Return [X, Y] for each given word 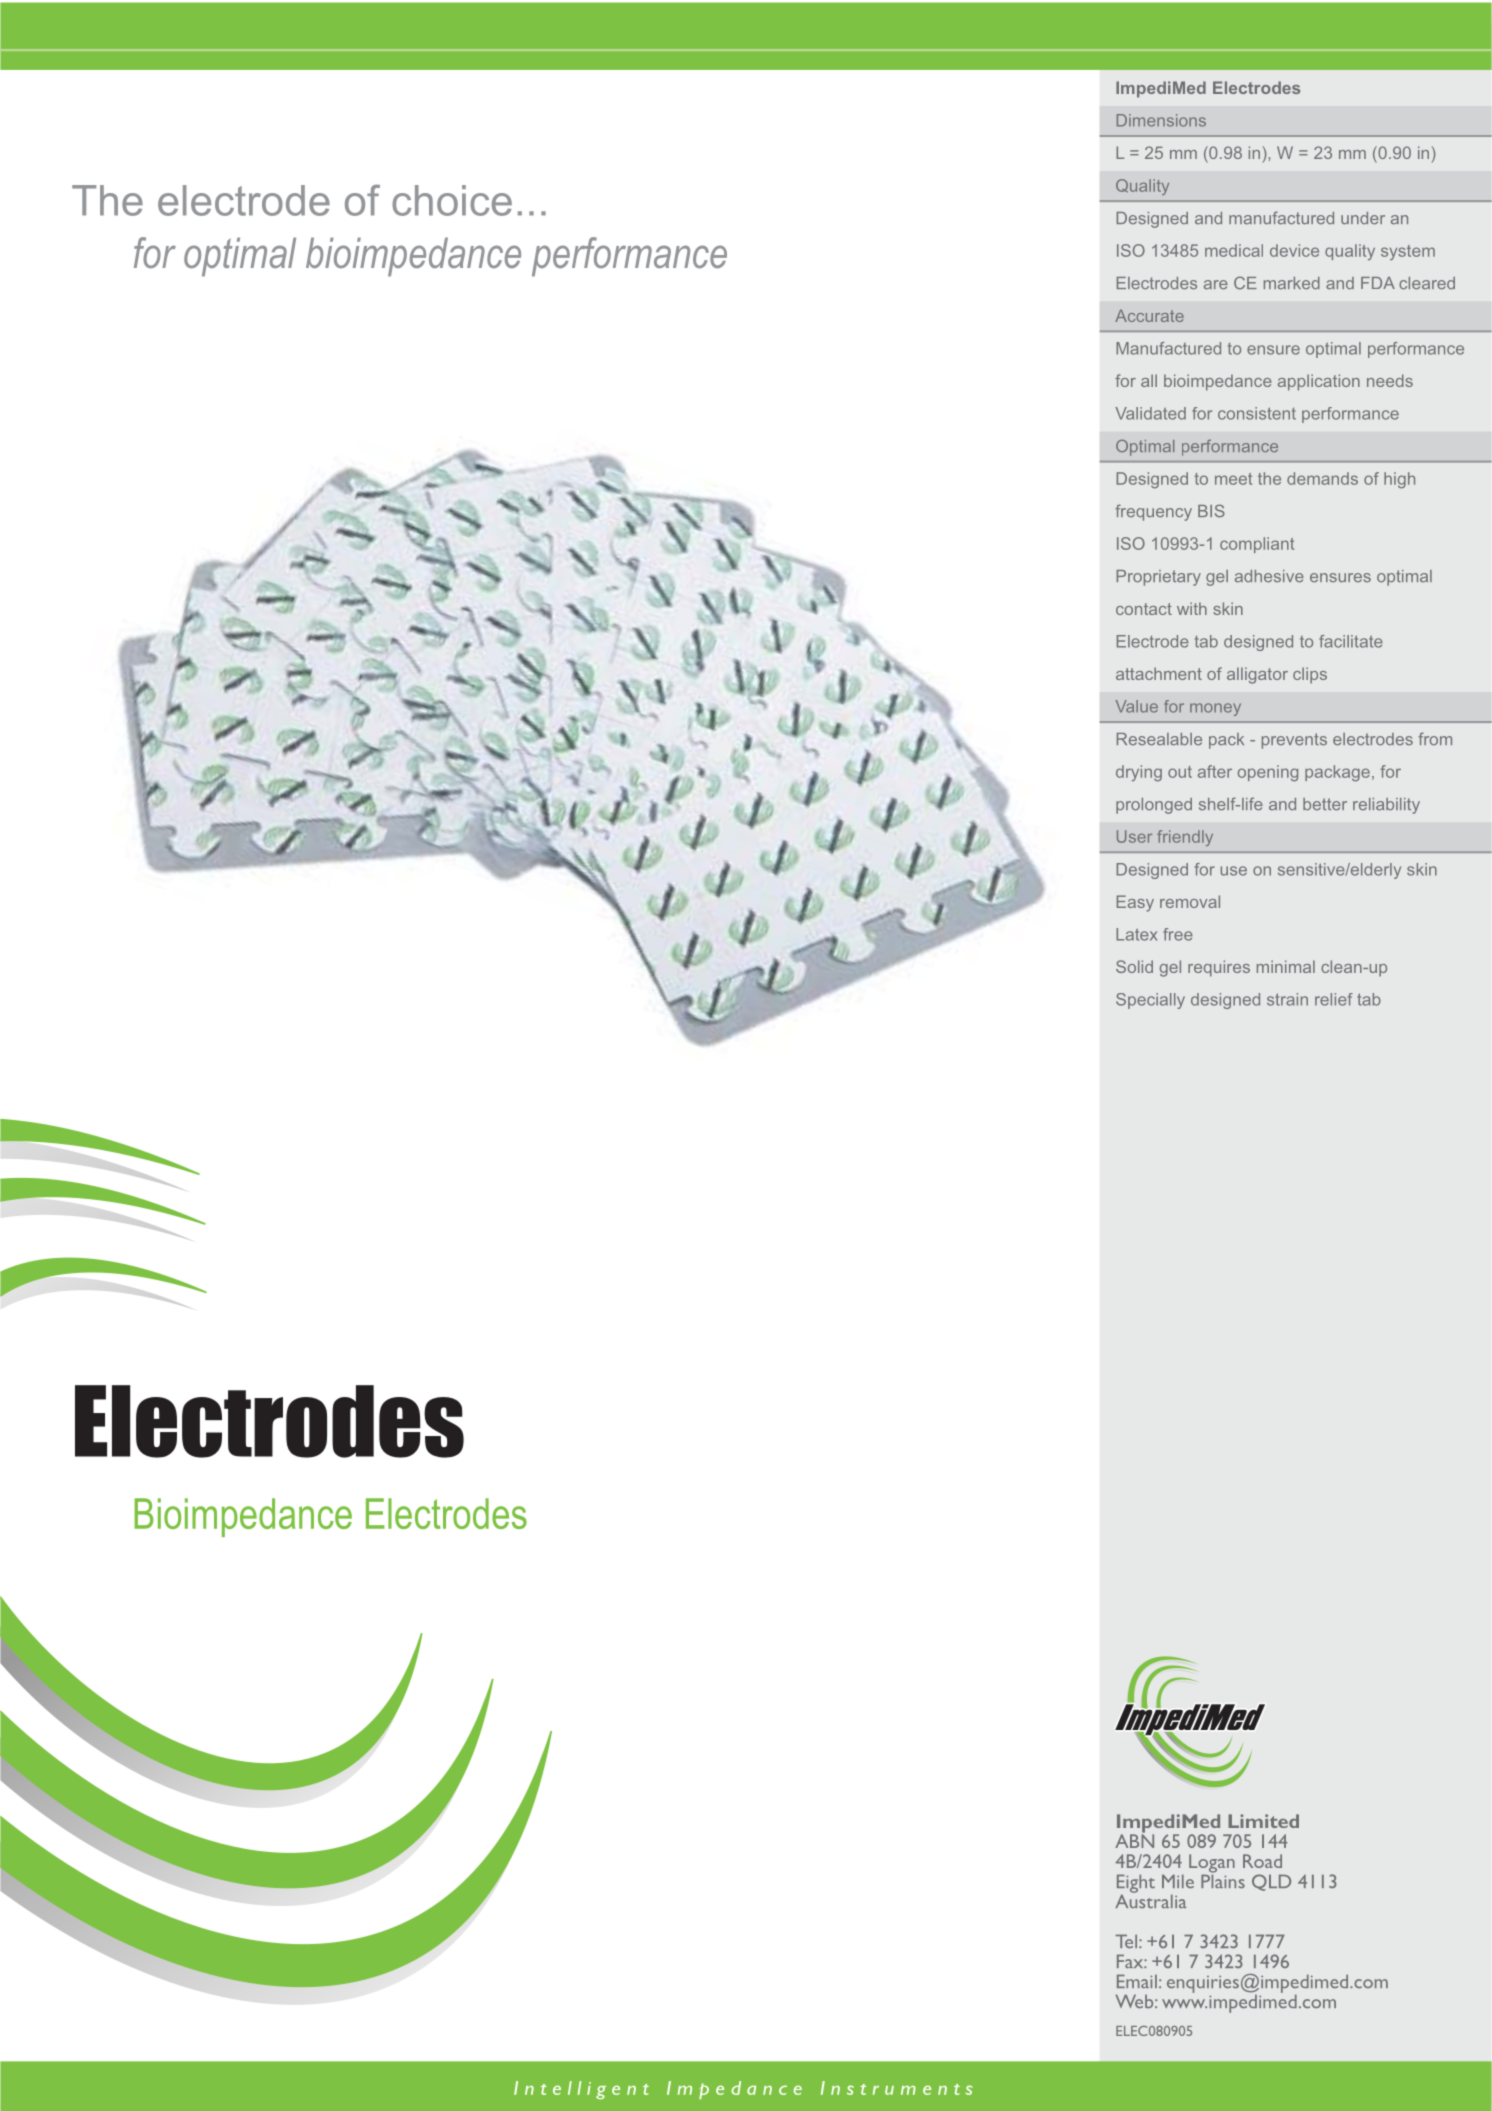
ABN [1134, 1840]
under [1363, 218]
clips [1310, 675]
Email [1137, 1981]
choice [452, 200]
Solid [1134, 966]
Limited [1263, 1821]
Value [1137, 706]
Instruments [896, 2088]
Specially [1150, 1001]
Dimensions [1161, 120]
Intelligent [581, 2090]
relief [1334, 999]
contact [1144, 609]
